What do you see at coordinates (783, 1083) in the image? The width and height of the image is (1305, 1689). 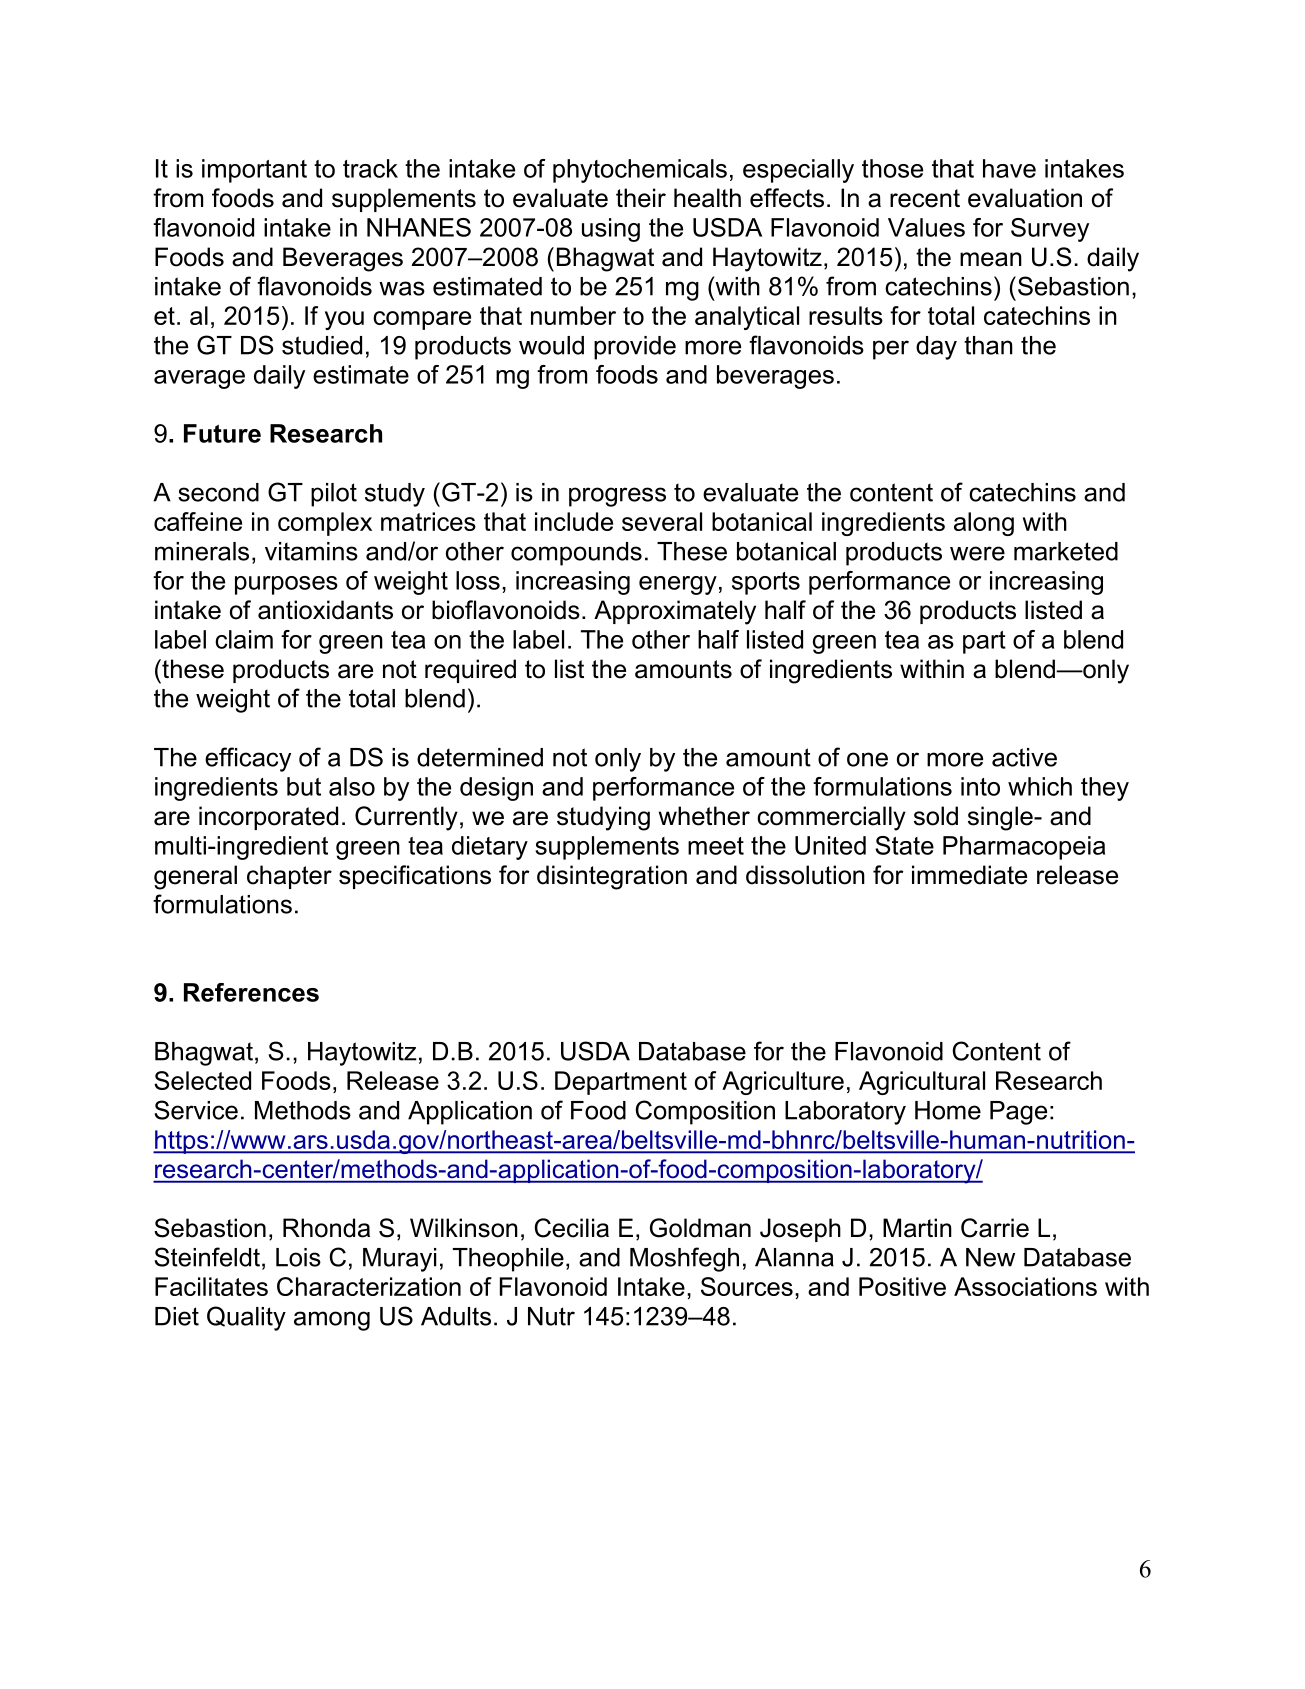 I see `Agriculture` at bounding box center [783, 1083].
